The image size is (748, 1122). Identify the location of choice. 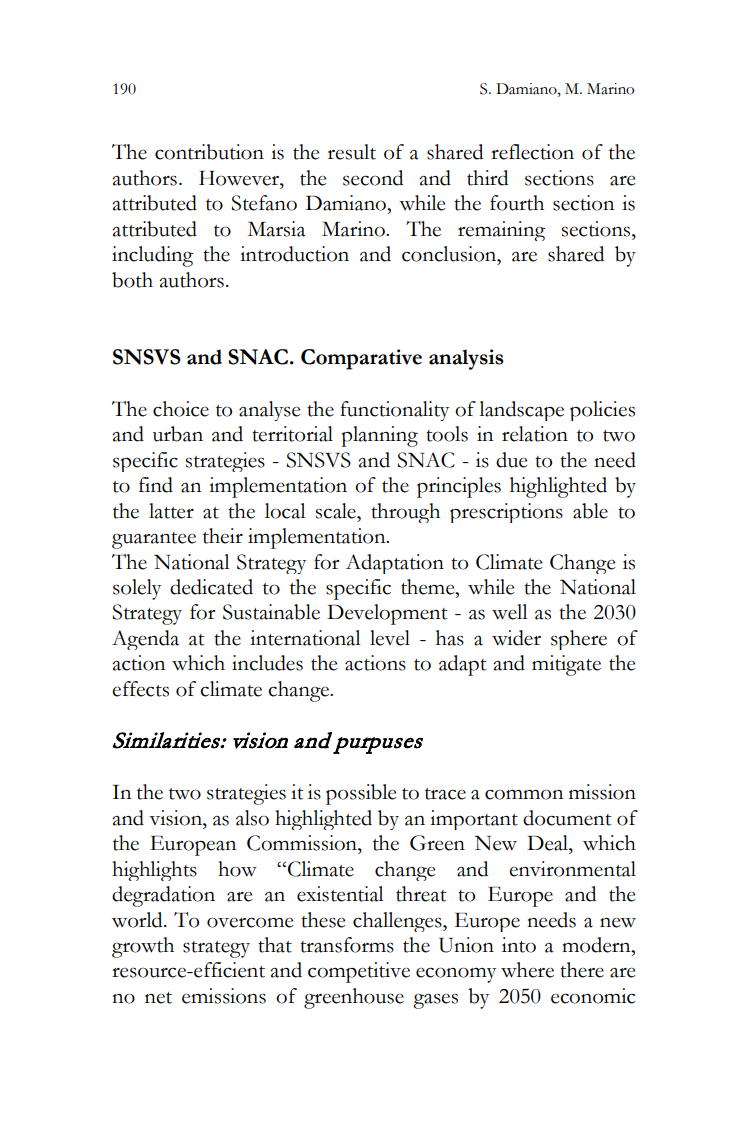
(181, 409).
